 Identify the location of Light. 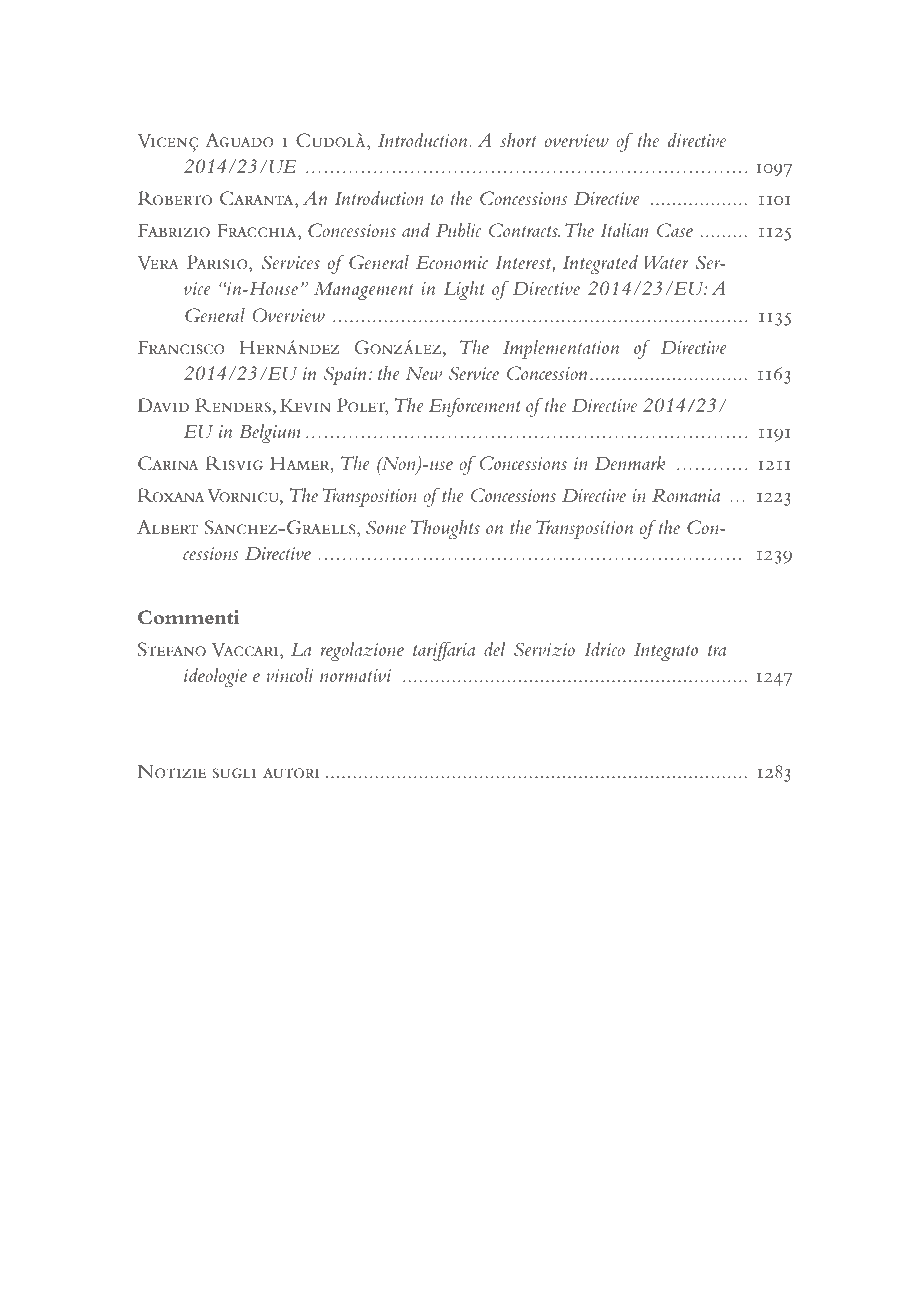
(464, 290).
